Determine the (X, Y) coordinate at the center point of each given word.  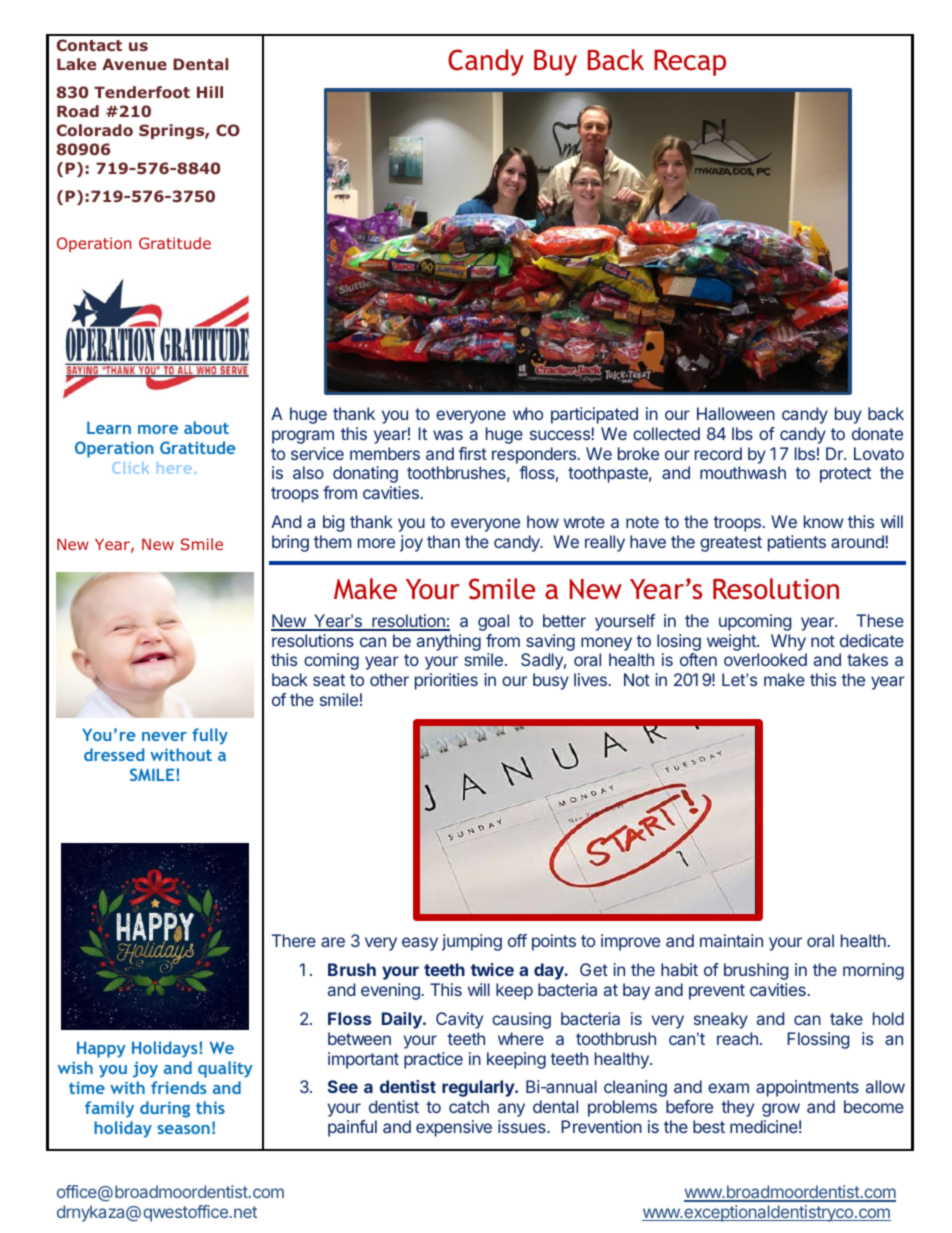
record (718, 453)
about (206, 427)
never (164, 736)
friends (178, 1087)
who (528, 413)
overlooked (765, 659)
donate (877, 433)
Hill (210, 92)
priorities (446, 681)
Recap (690, 63)
